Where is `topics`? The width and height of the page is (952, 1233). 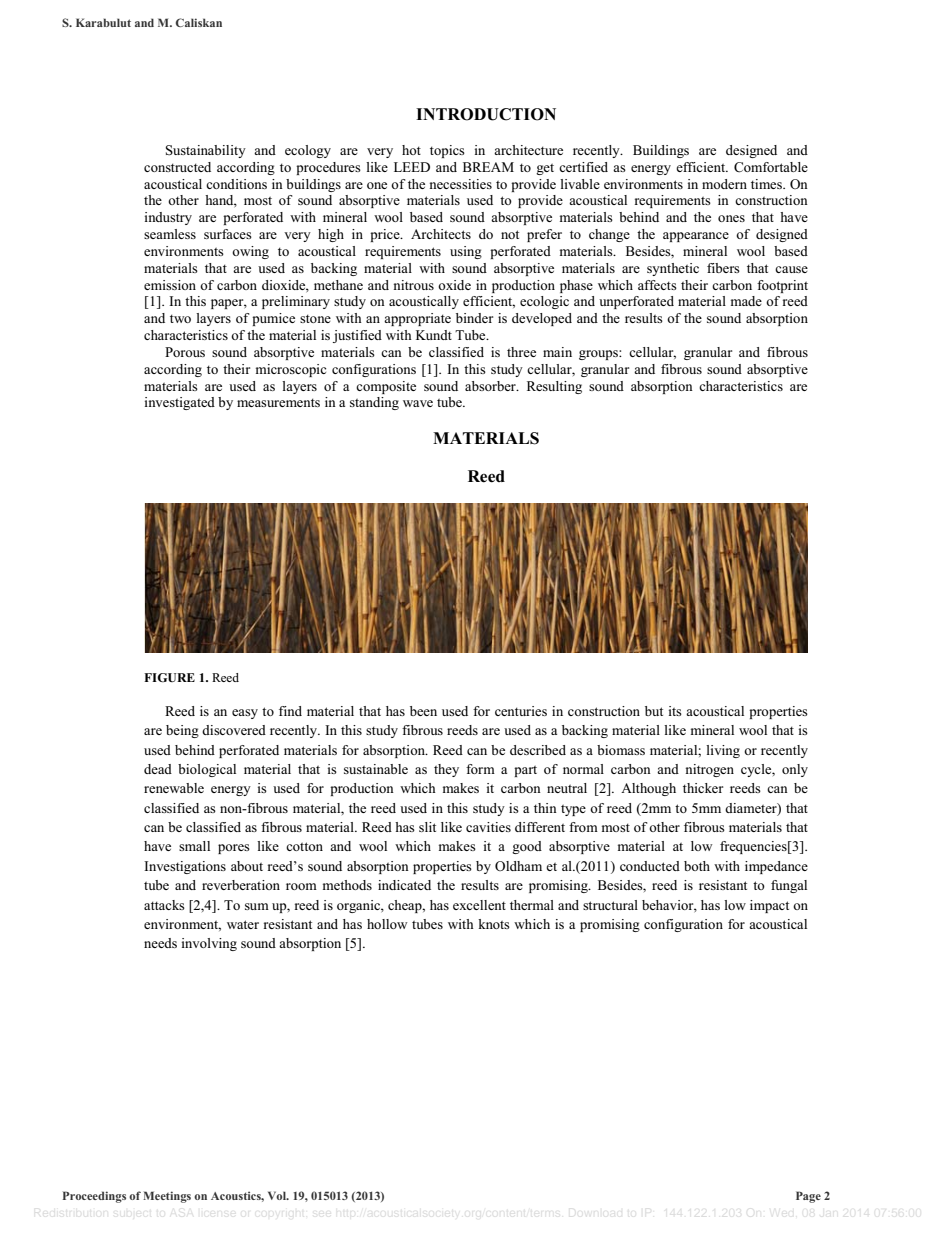 topics is located at coordinates (447, 151).
